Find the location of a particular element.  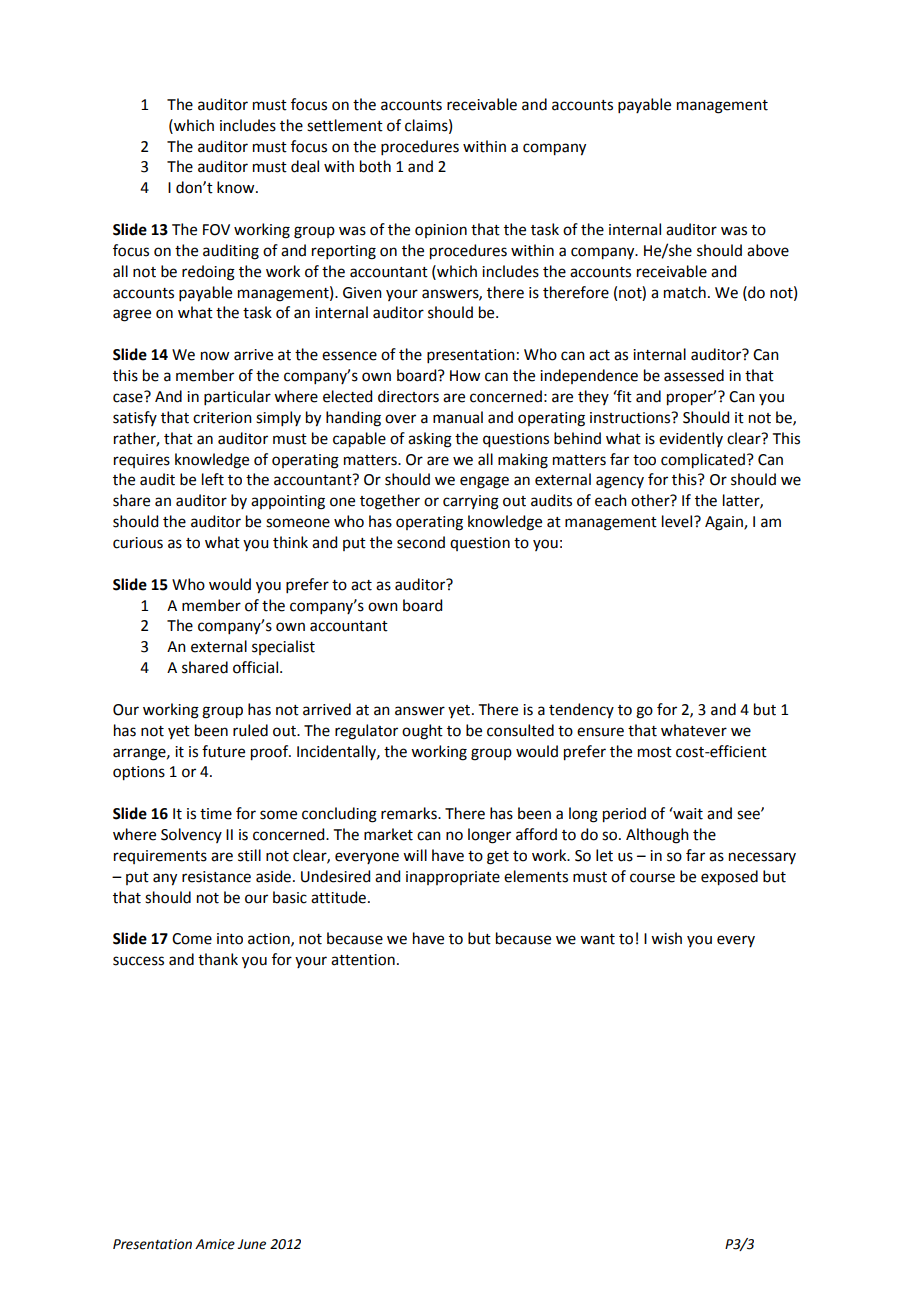

resistance is located at coordinates (216, 877).
